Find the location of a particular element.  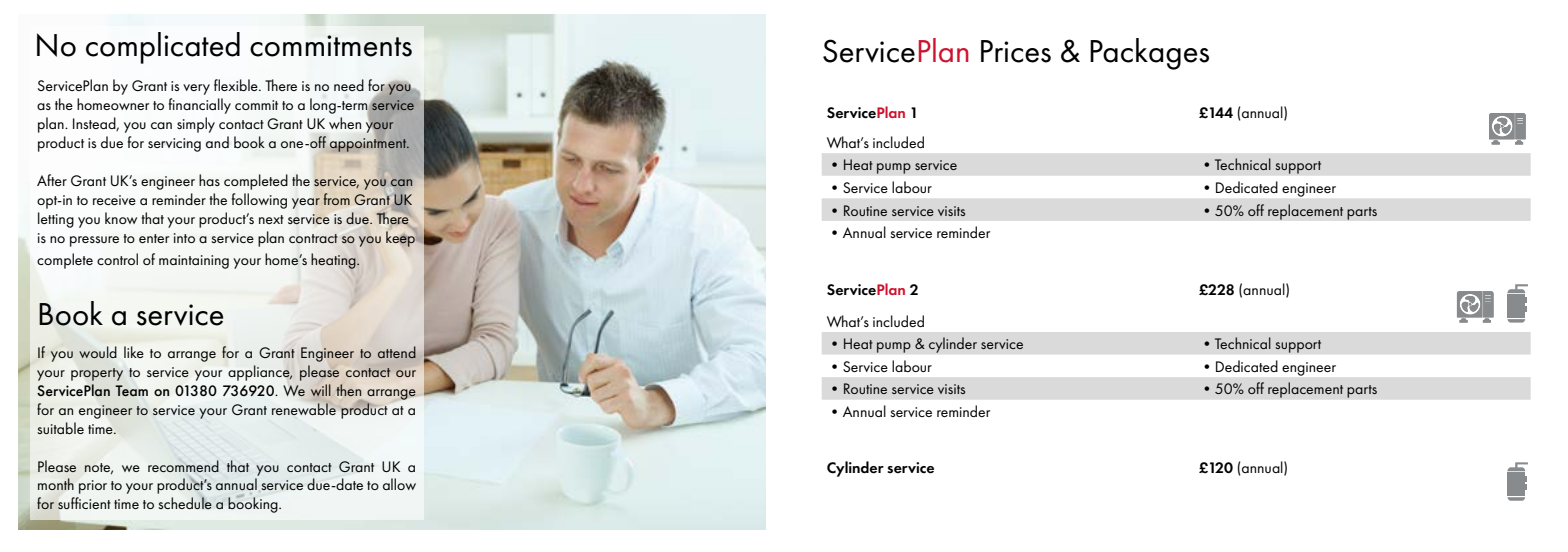

complicated is located at coordinates (163, 48).
